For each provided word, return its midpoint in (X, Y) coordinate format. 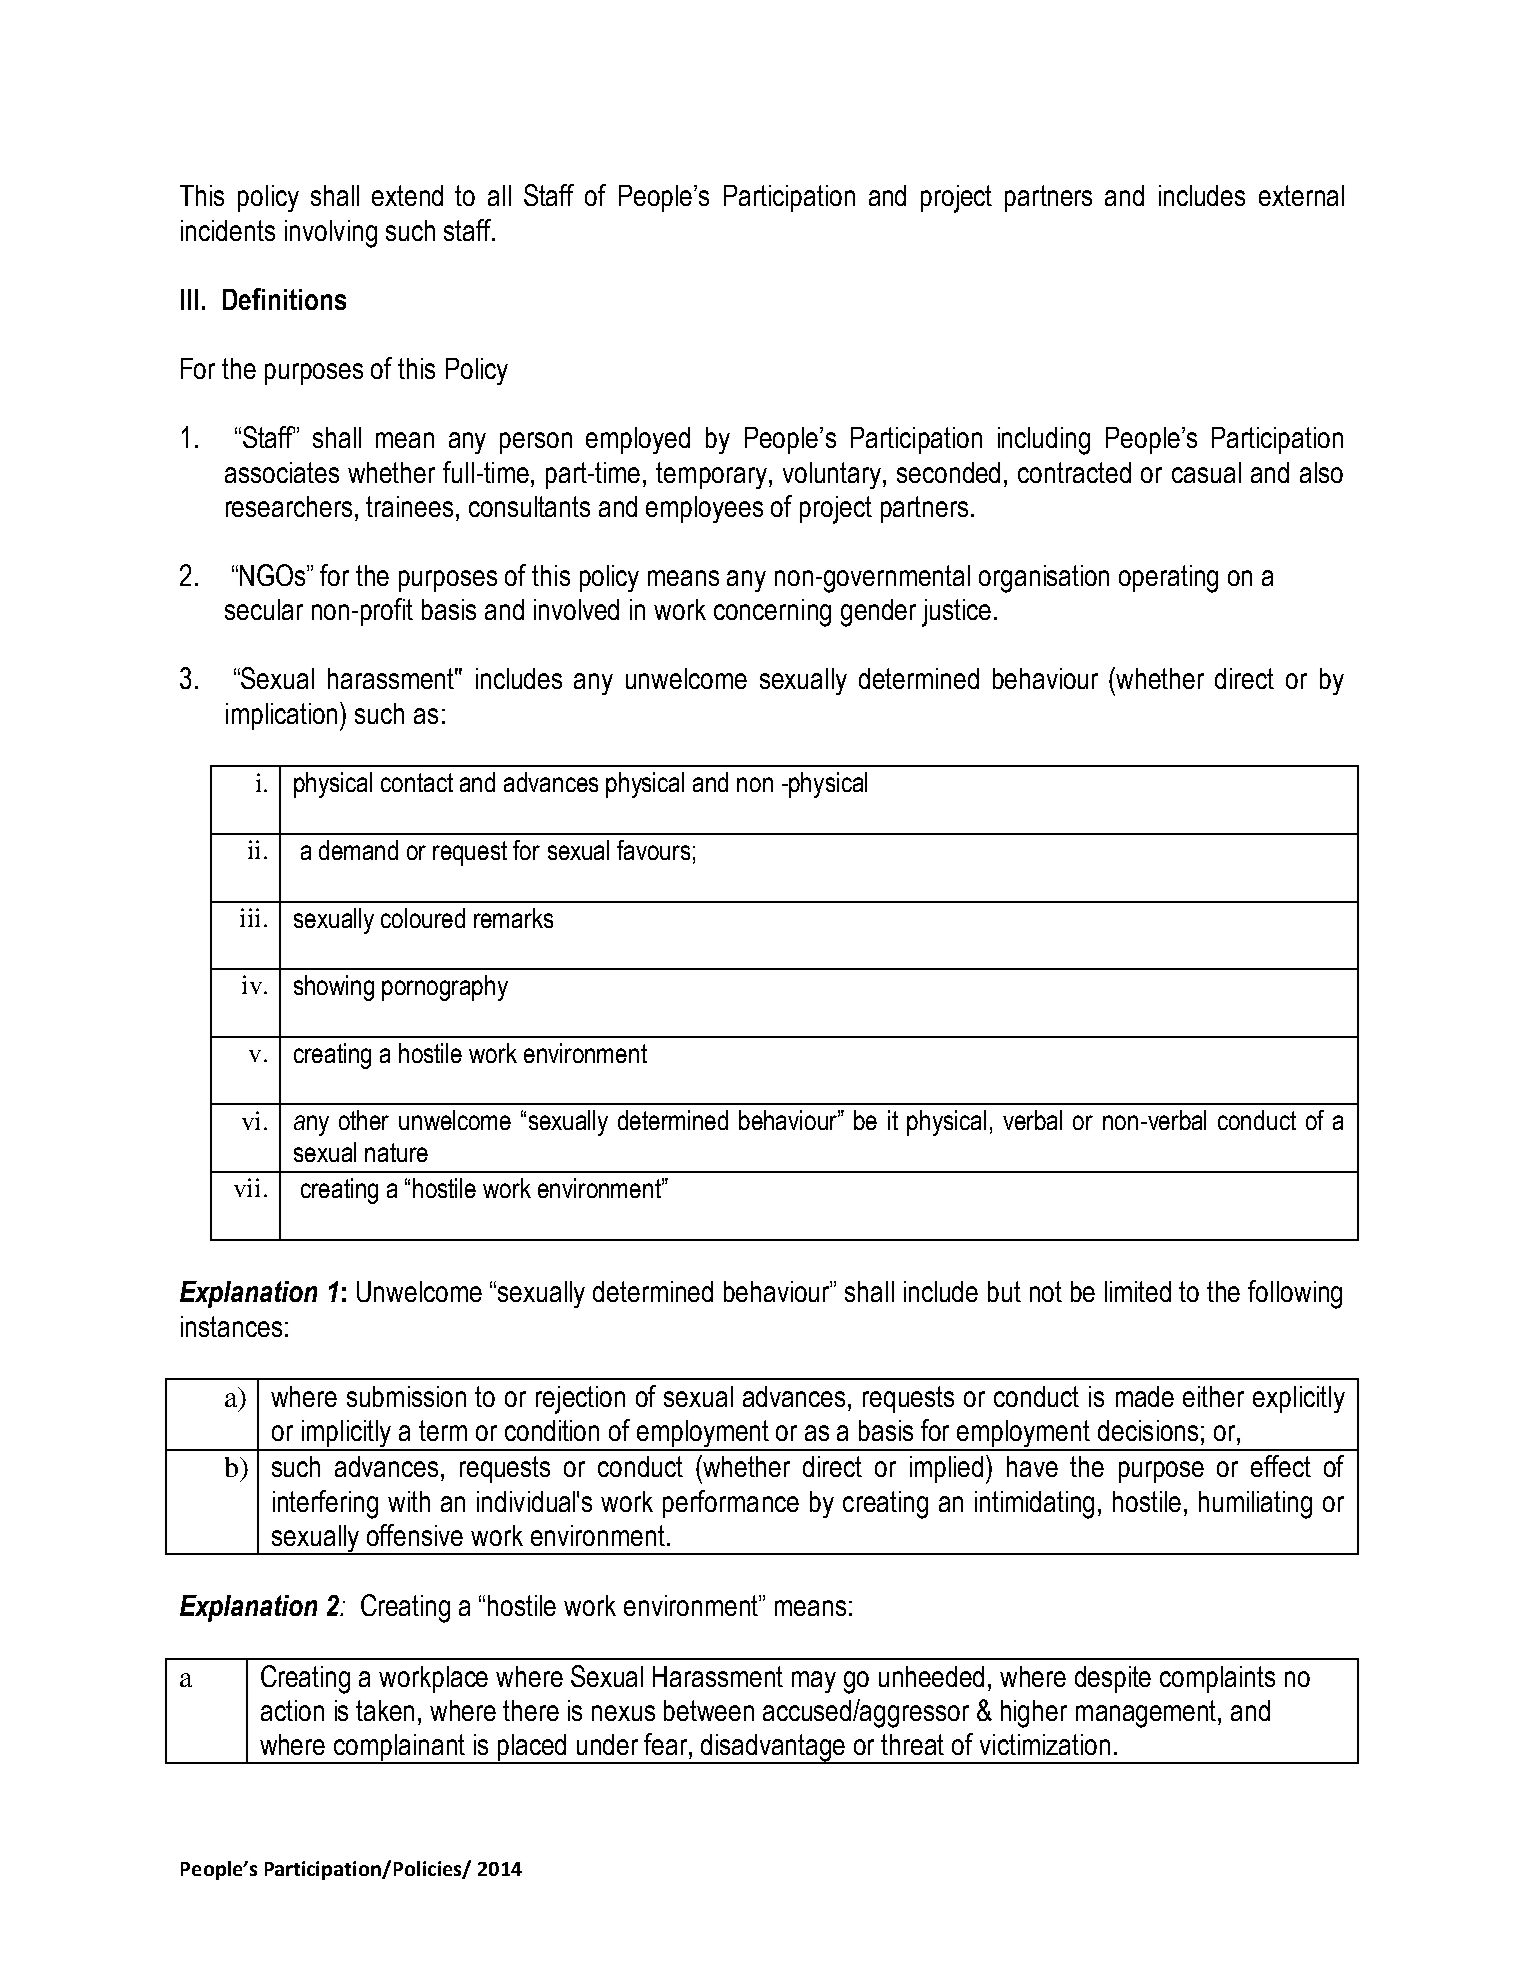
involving (331, 234)
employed (638, 440)
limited (1138, 1291)
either (1213, 1396)
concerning (772, 613)
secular (264, 609)
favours (653, 850)
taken (385, 1710)
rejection (580, 1400)
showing (334, 988)
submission (406, 1396)
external (1301, 195)
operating (1168, 579)
